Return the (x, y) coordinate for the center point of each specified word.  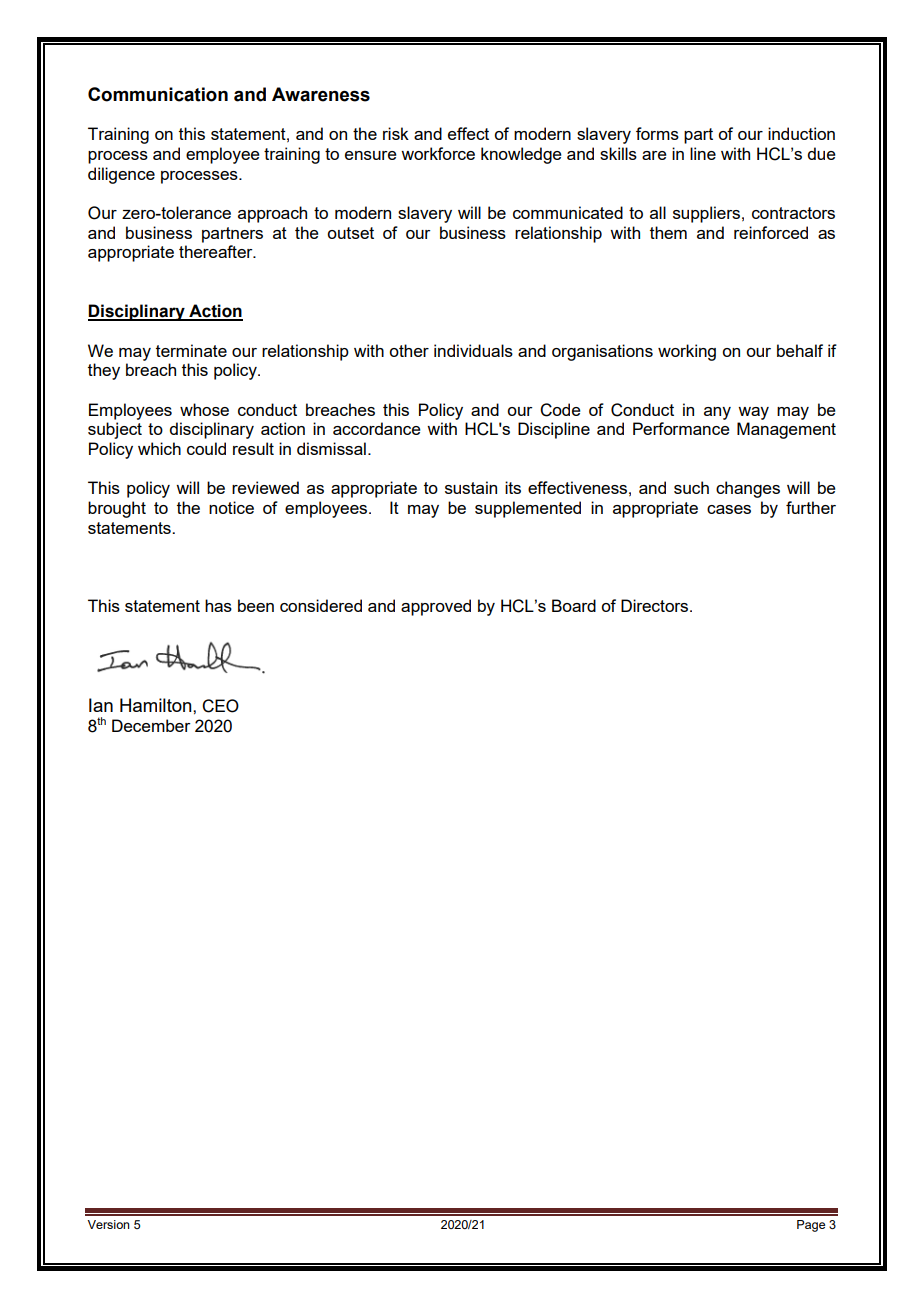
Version (108, 1224)
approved (436, 607)
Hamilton (157, 705)
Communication (158, 94)
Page (811, 1226)
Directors (656, 605)
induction (801, 133)
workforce (438, 153)
